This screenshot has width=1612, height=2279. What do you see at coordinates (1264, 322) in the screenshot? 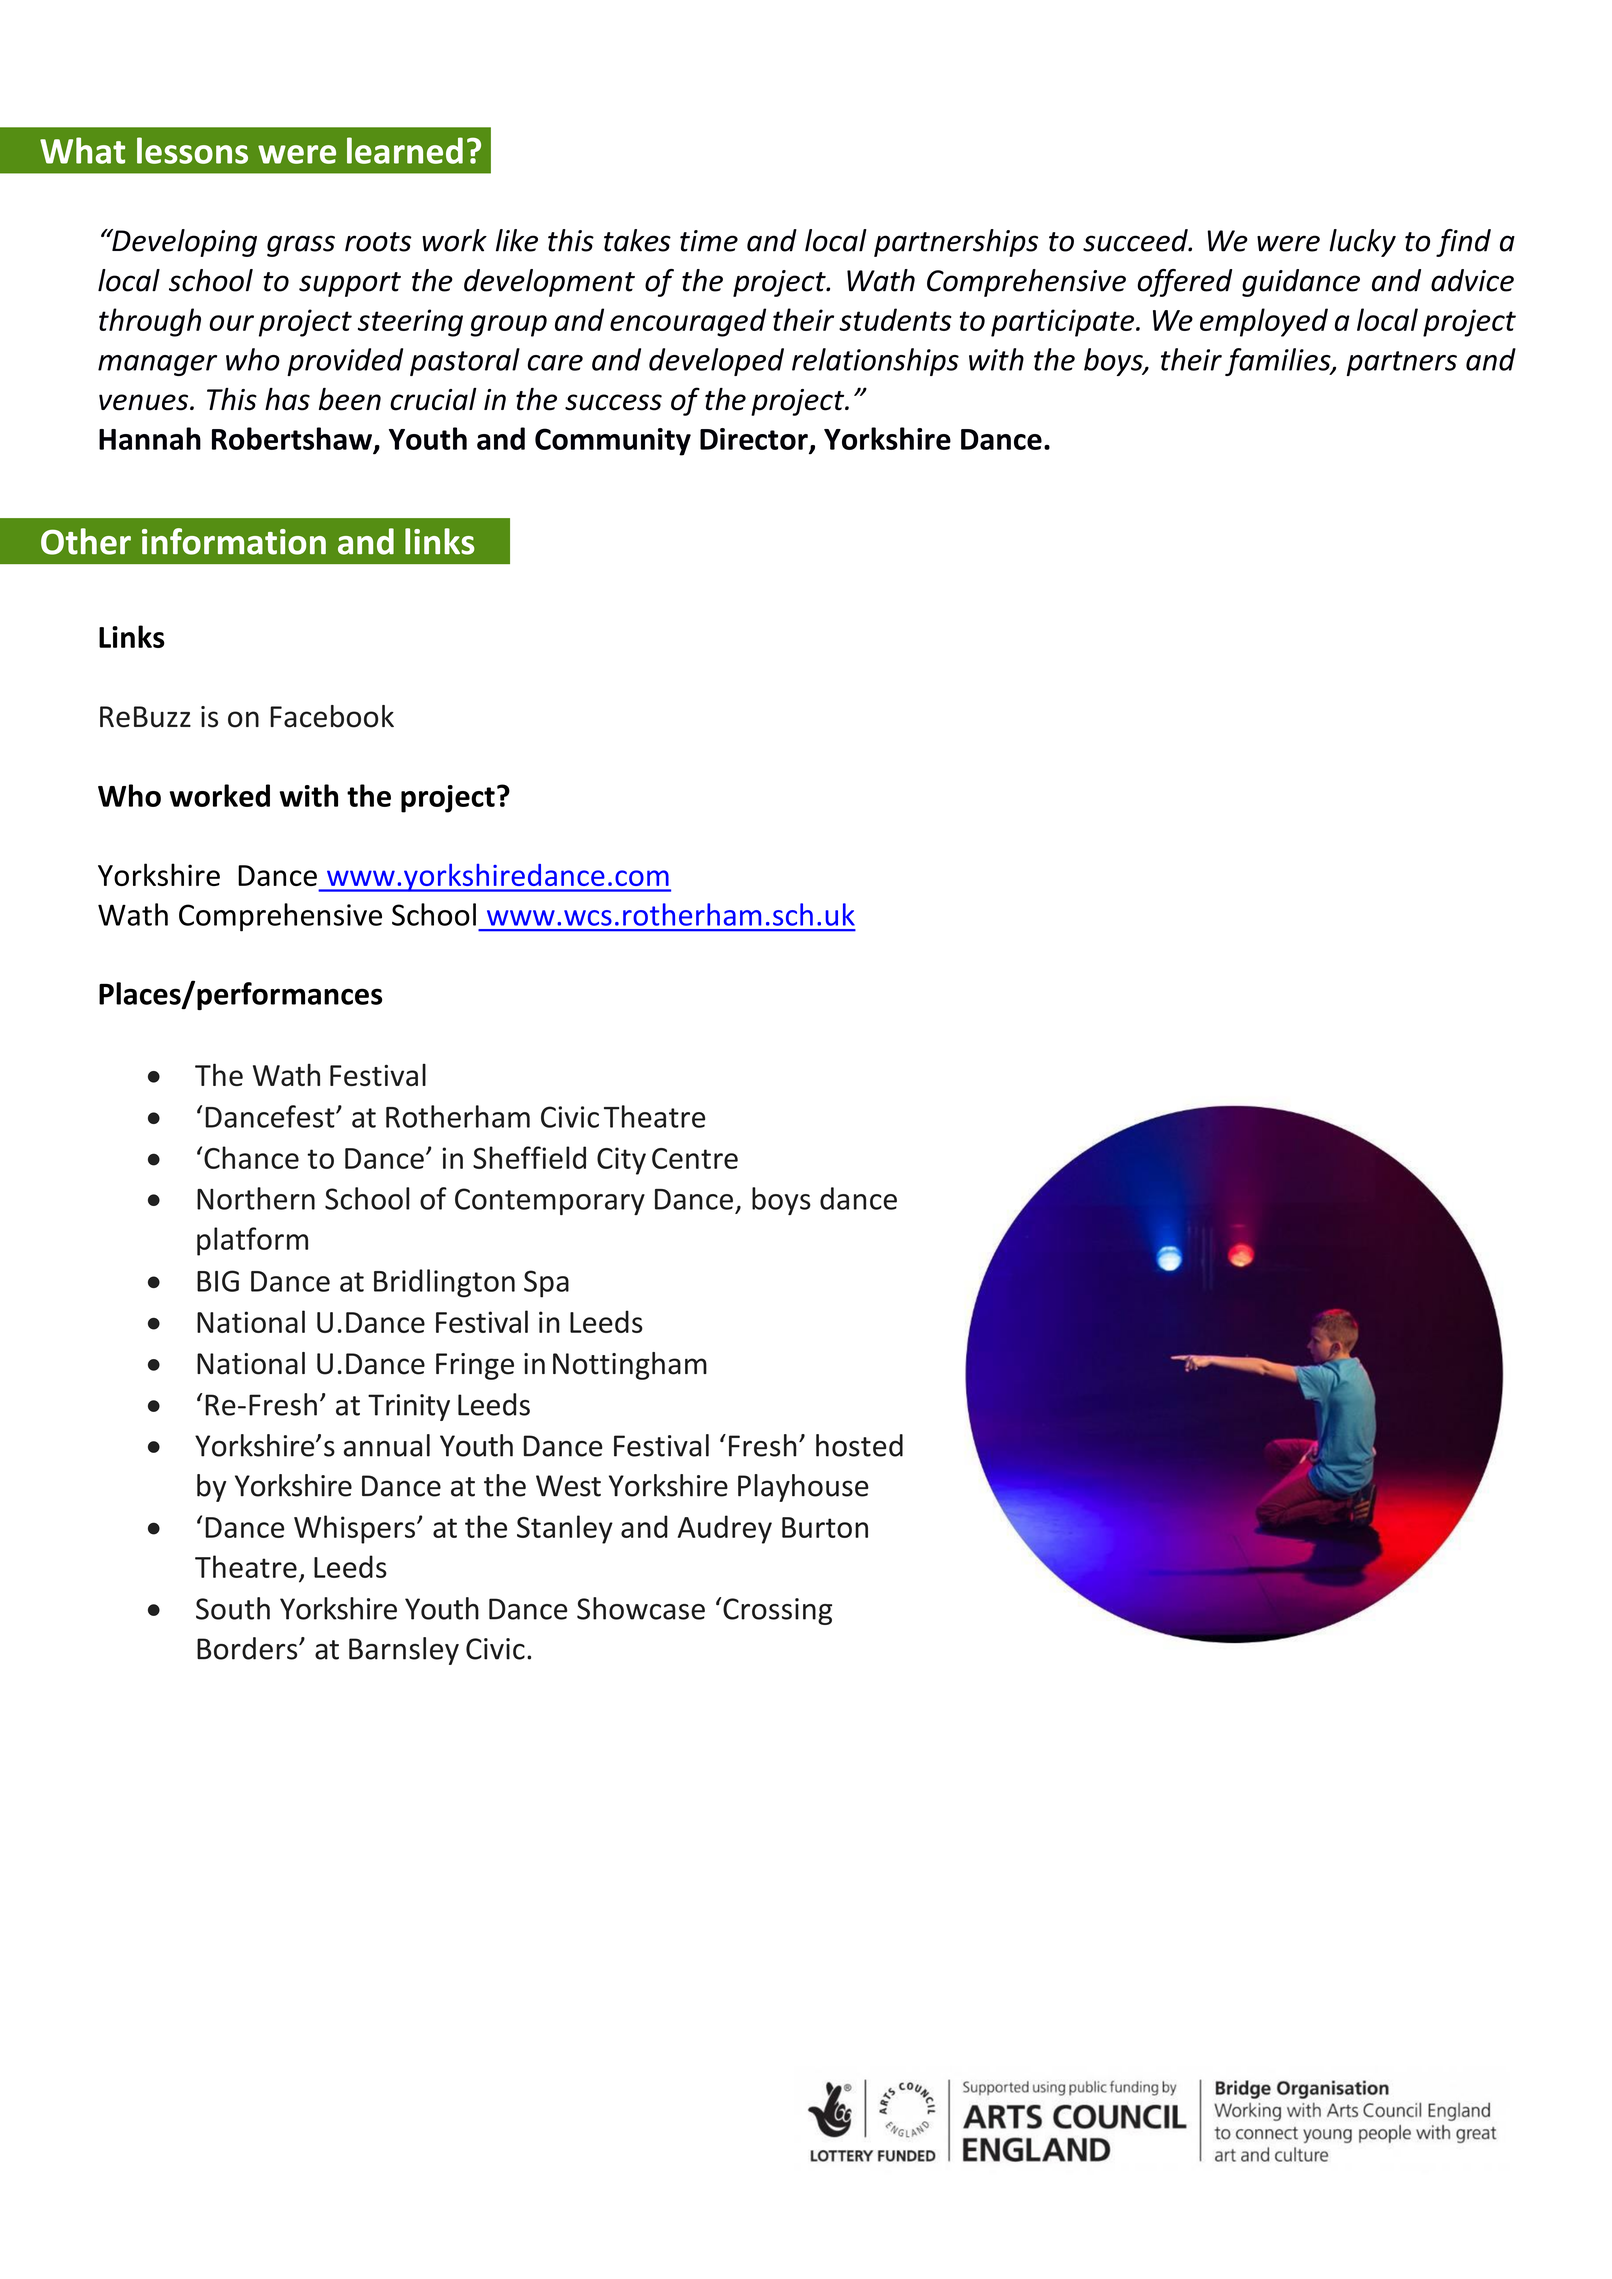
I see `employed` at bounding box center [1264, 322].
